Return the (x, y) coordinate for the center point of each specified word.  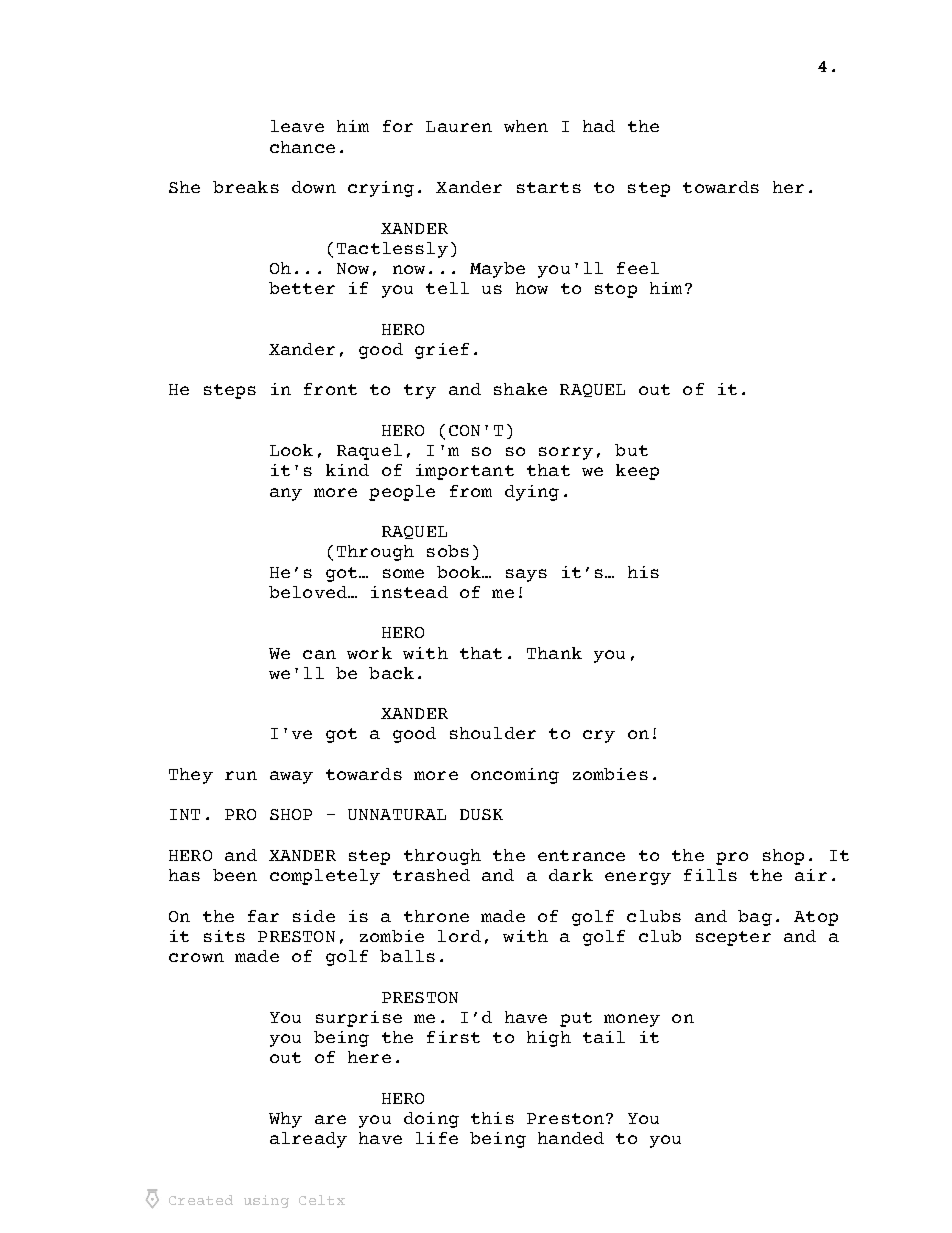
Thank (554, 653)
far (263, 916)
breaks (246, 187)
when (526, 126)
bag (755, 918)
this (492, 1118)
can (319, 654)
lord (459, 936)
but (631, 450)
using (266, 1201)
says (526, 575)
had (599, 126)
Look (291, 450)
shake (520, 389)
